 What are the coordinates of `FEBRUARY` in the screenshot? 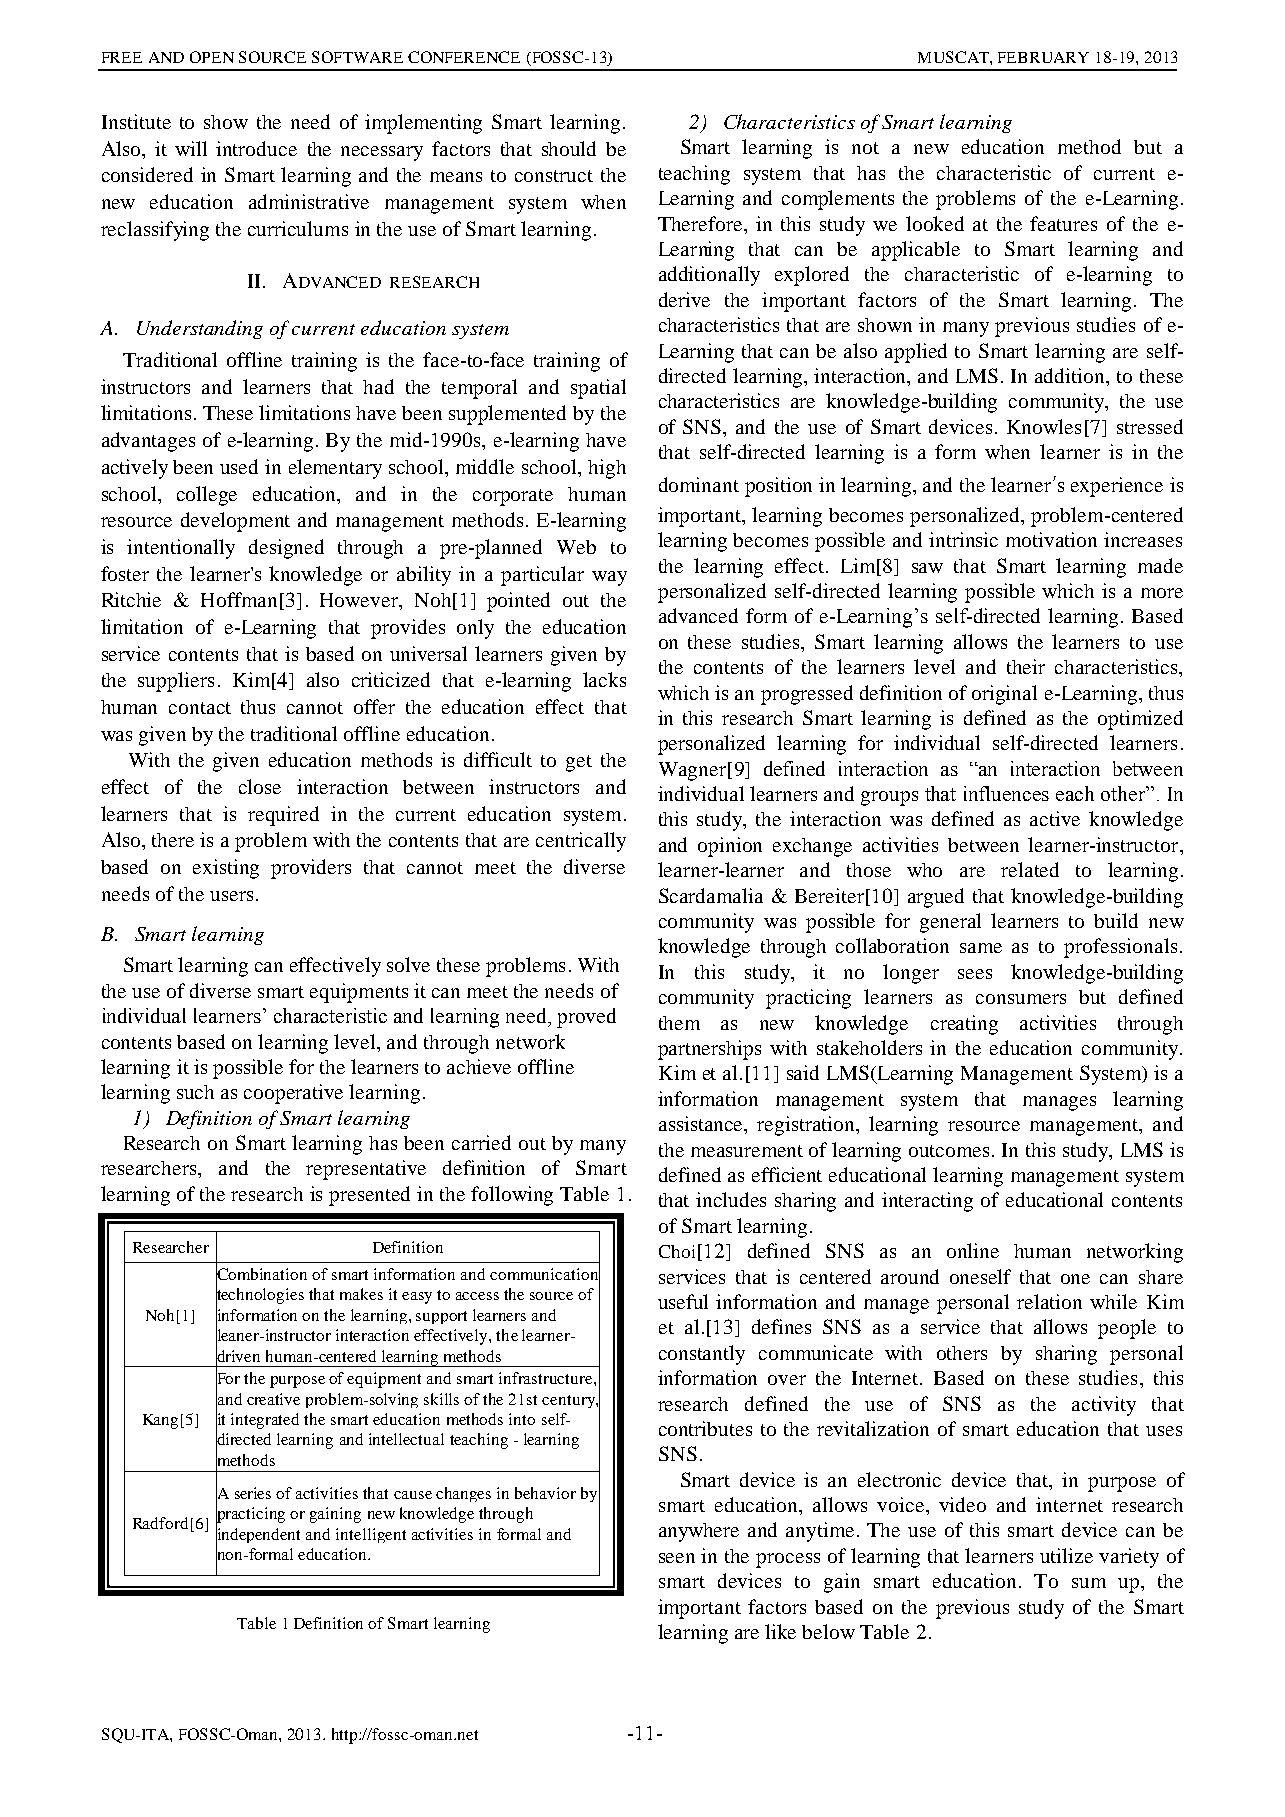 It's located at (1043, 57).
